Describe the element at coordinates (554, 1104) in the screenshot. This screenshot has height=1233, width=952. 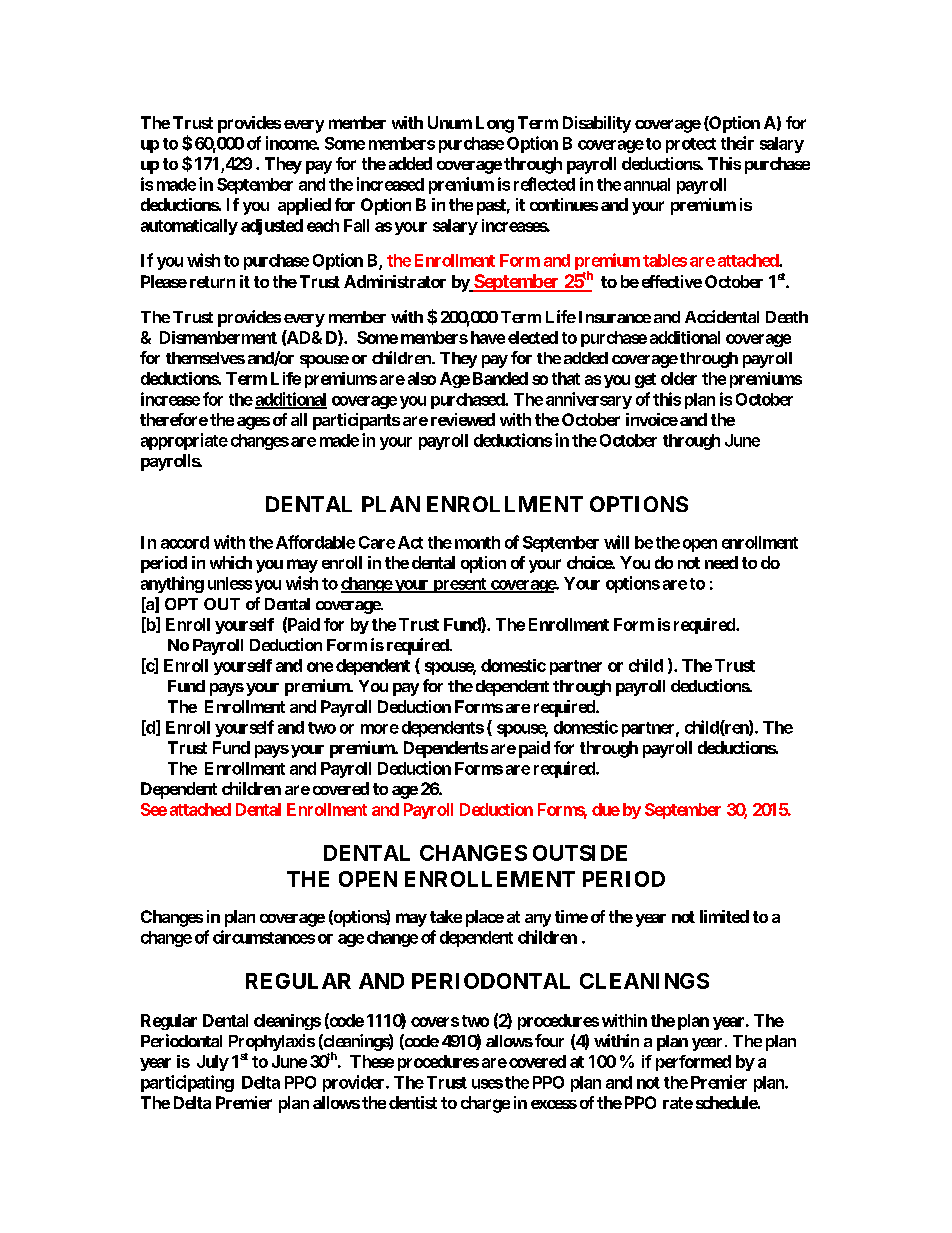
I see `excess` at that location.
